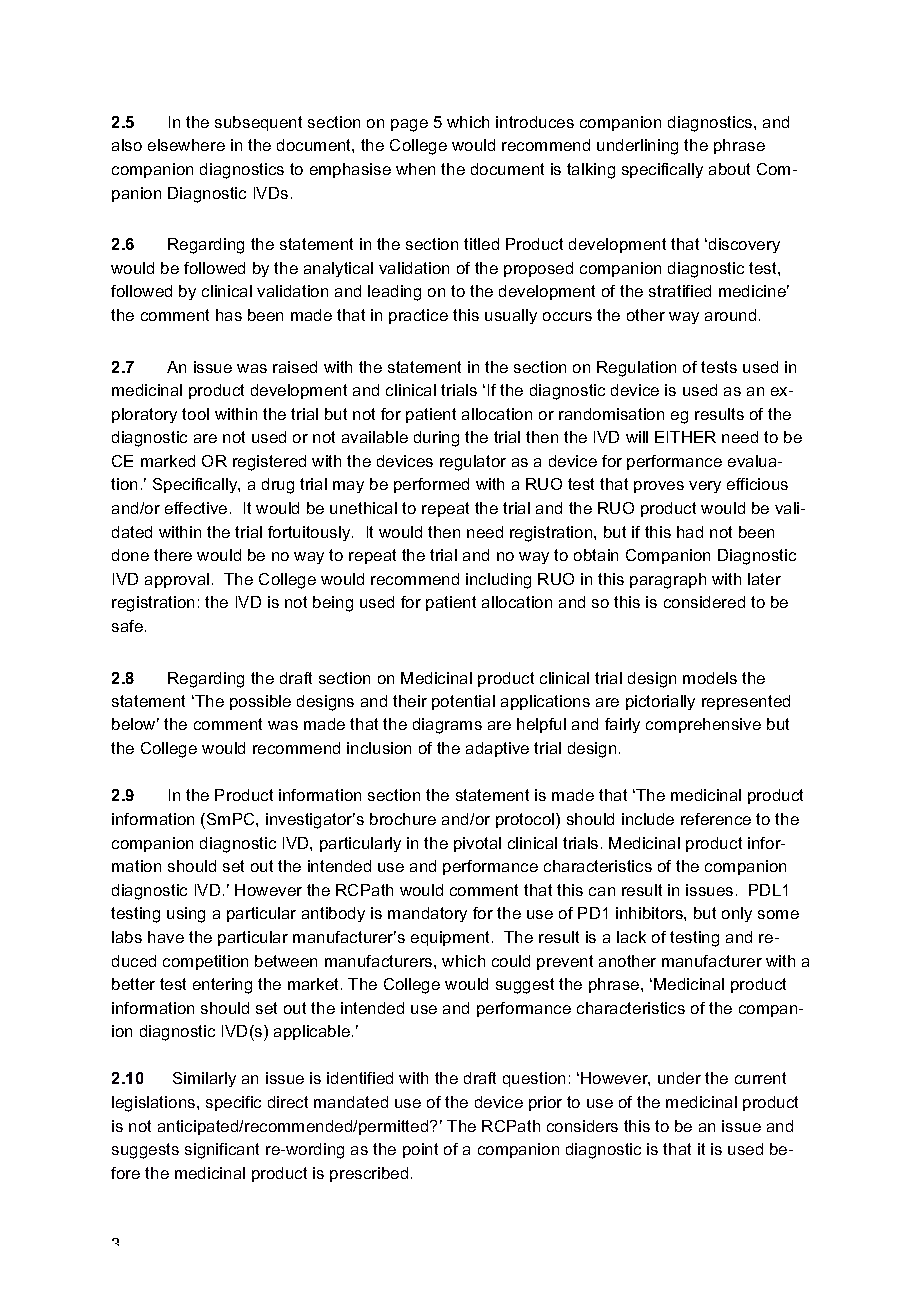  I want to click on elsewhere, so click(186, 145).
